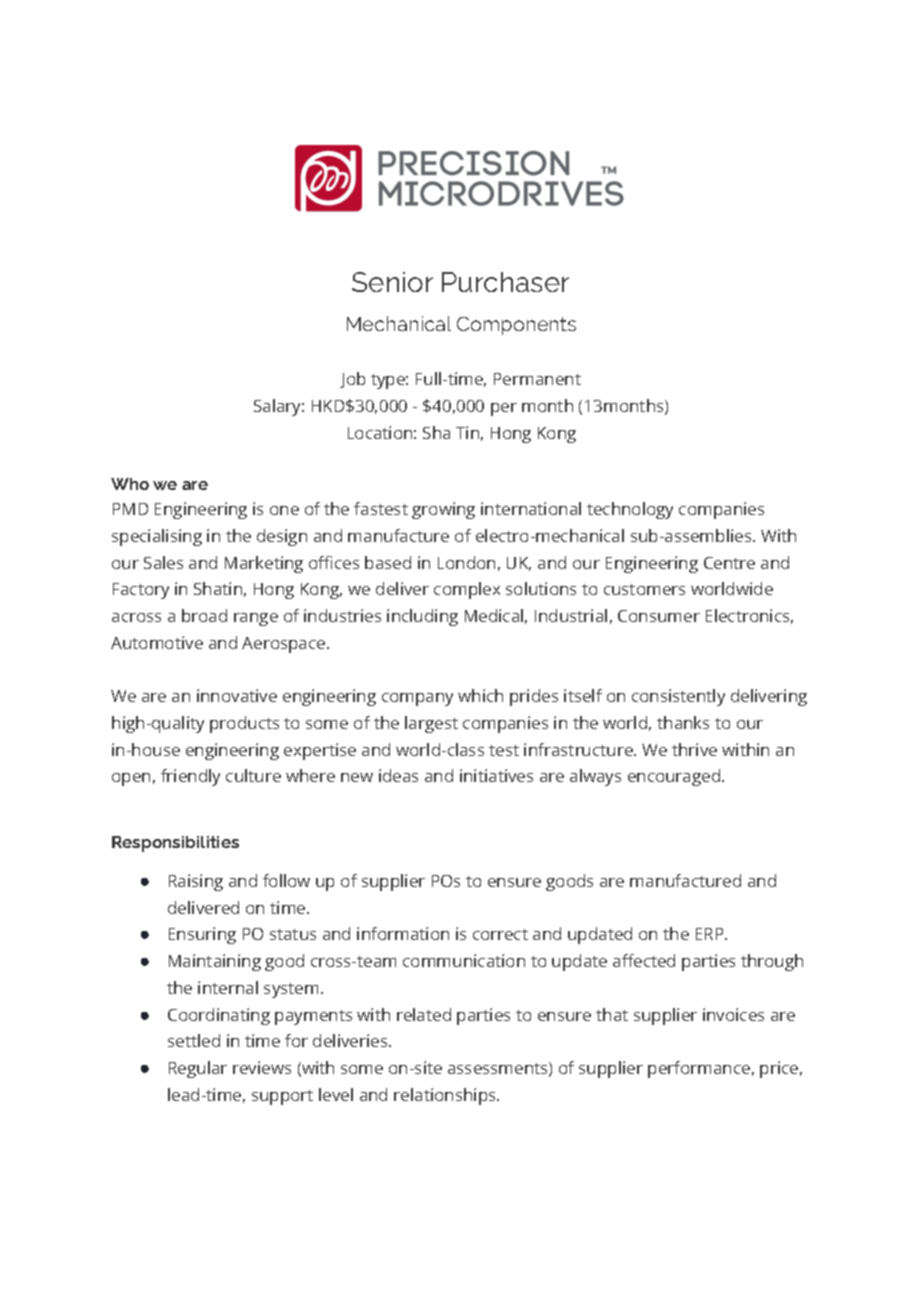 The height and width of the page is (1307, 924). I want to click on Job, so click(352, 380).
